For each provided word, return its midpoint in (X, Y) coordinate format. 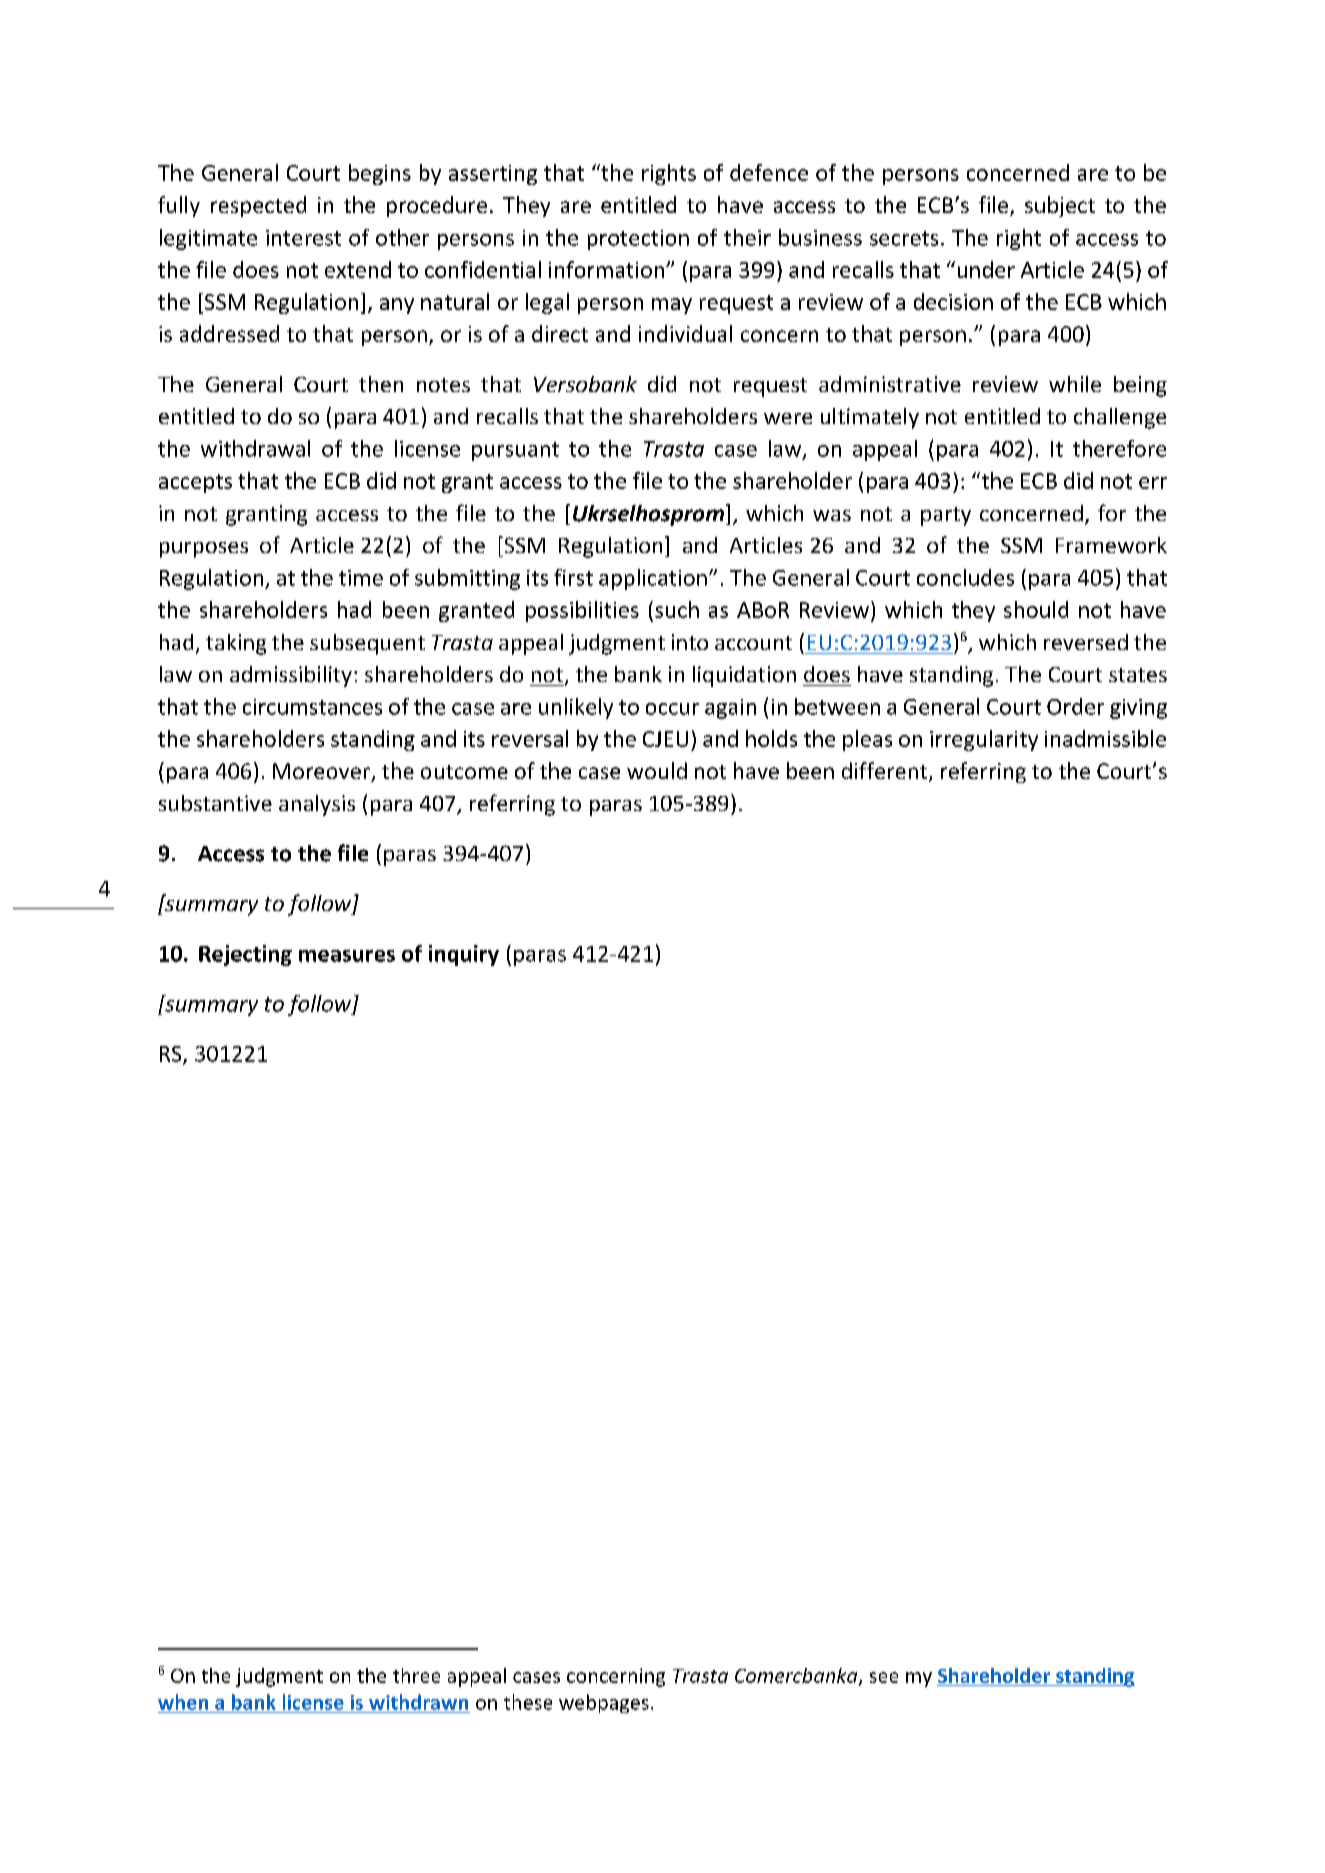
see (884, 1677)
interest (303, 238)
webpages (604, 1703)
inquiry (464, 955)
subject (1060, 206)
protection (638, 240)
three (416, 1675)
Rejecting (245, 955)
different (886, 772)
